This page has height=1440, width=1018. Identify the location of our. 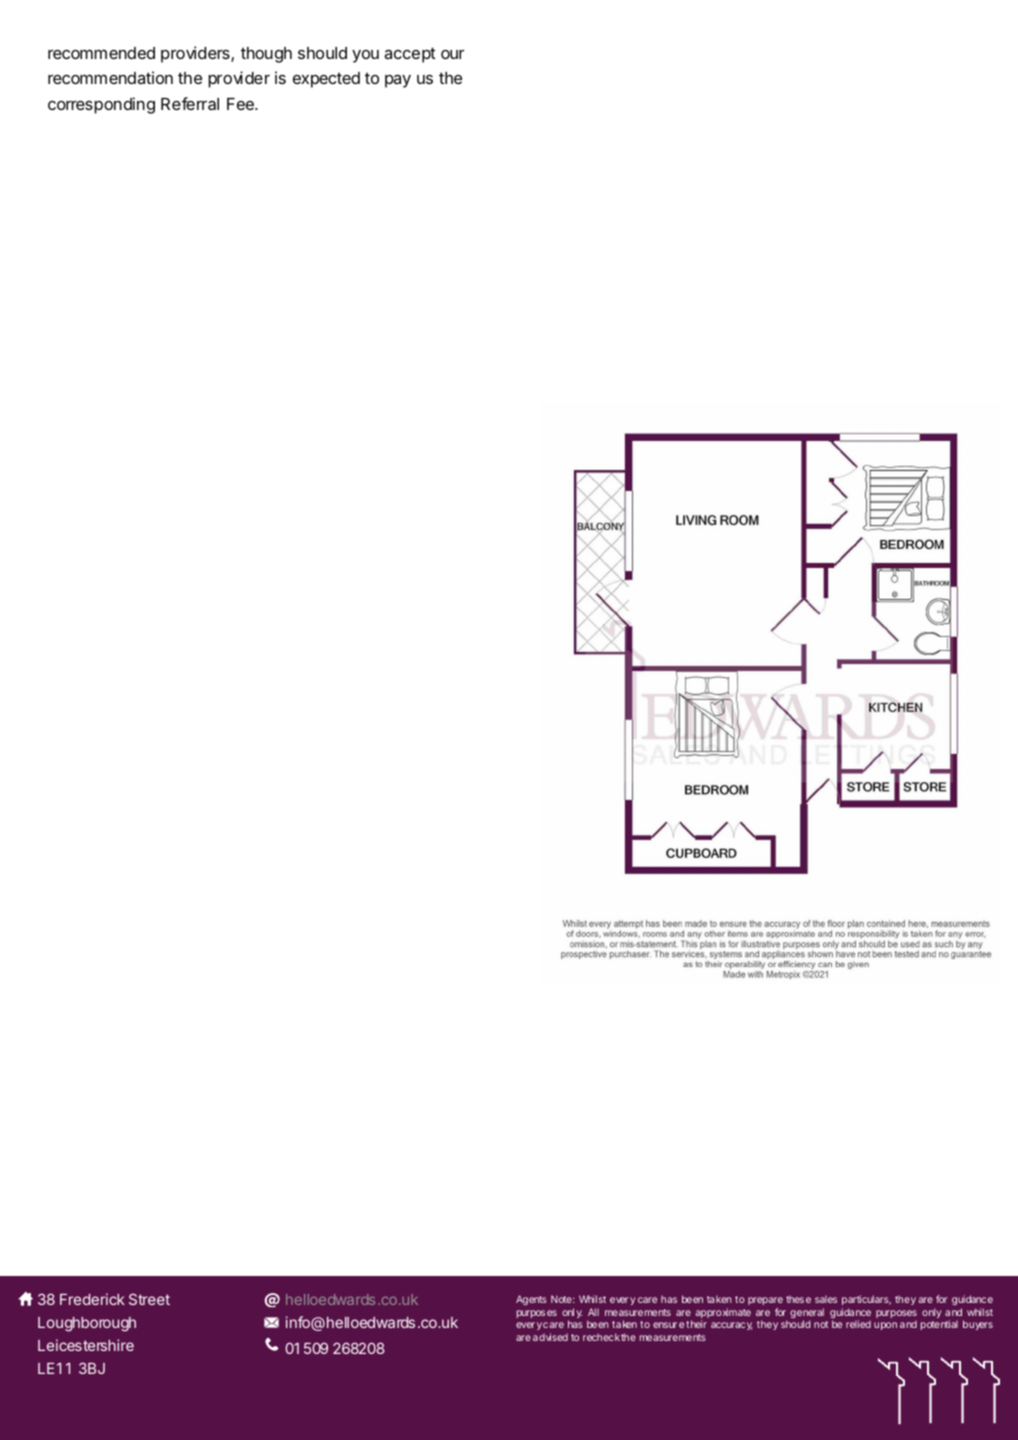
(452, 54).
